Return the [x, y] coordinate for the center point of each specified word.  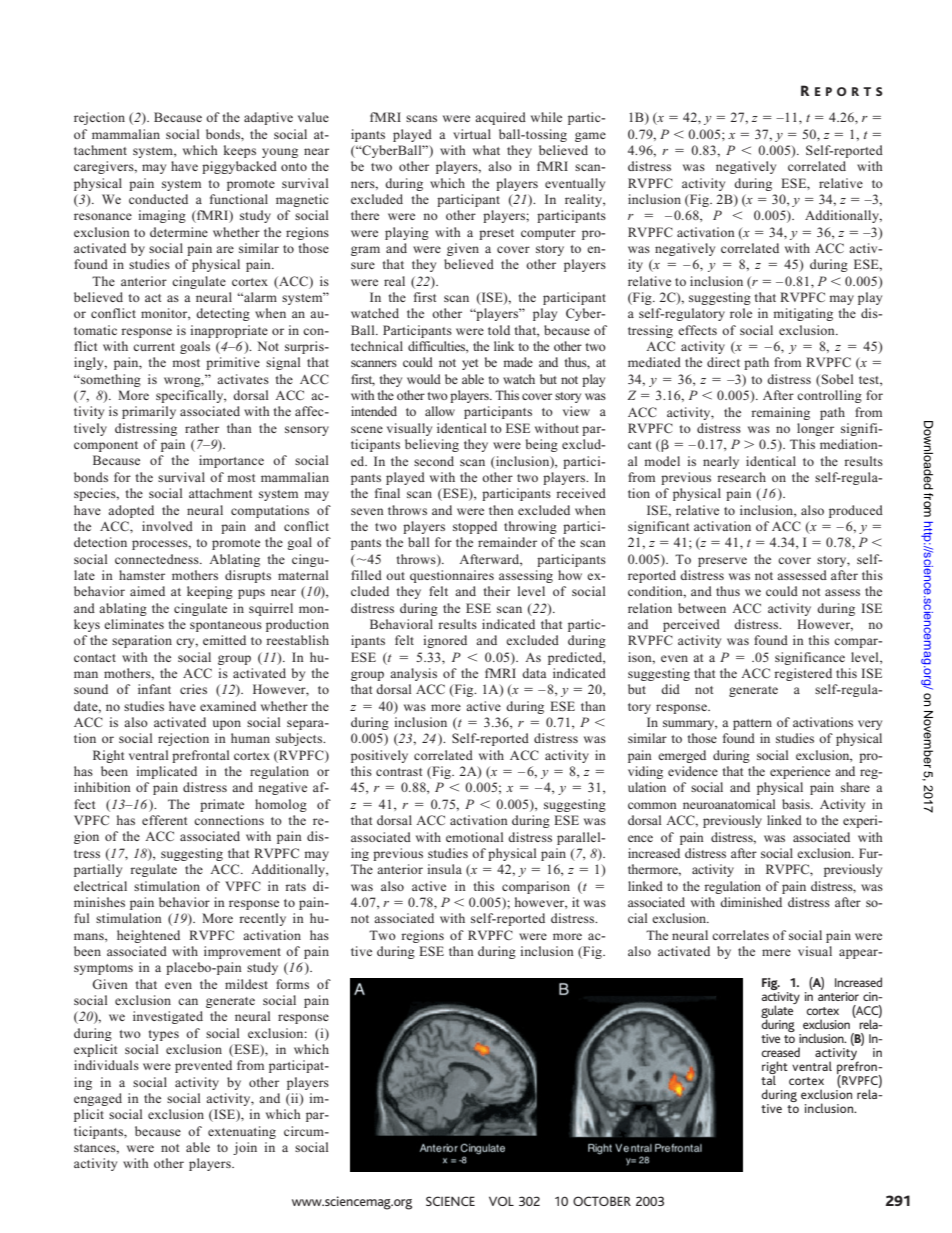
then [501, 510]
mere [776, 952]
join [245, 1148]
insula [444, 869]
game [590, 137]
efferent [164, 820]
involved [167, 526]
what [486, 150]
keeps [240, 151]
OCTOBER [602, 1201]
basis [797, 804]
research [741, 477]
